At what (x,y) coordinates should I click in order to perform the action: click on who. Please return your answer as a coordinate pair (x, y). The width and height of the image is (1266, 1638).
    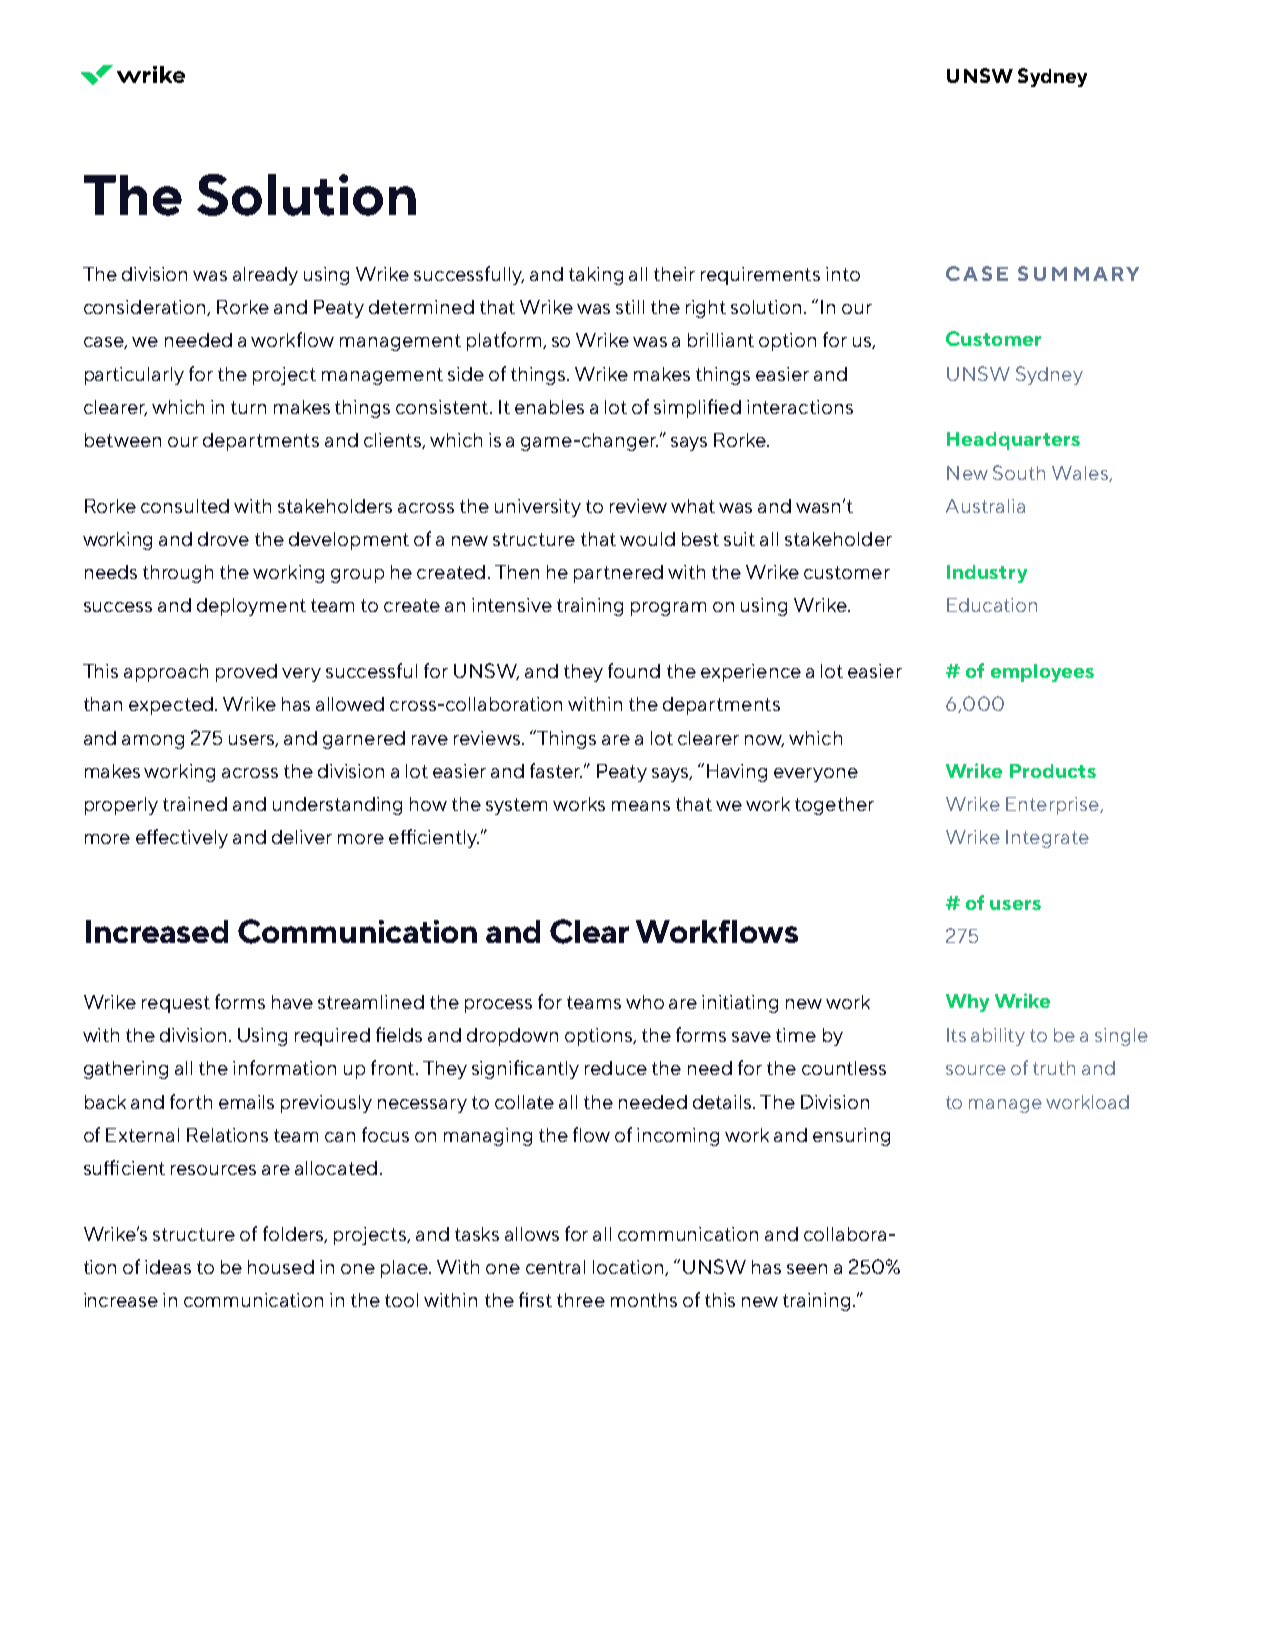
    Looking at the image, I should click on (645, 1002).
